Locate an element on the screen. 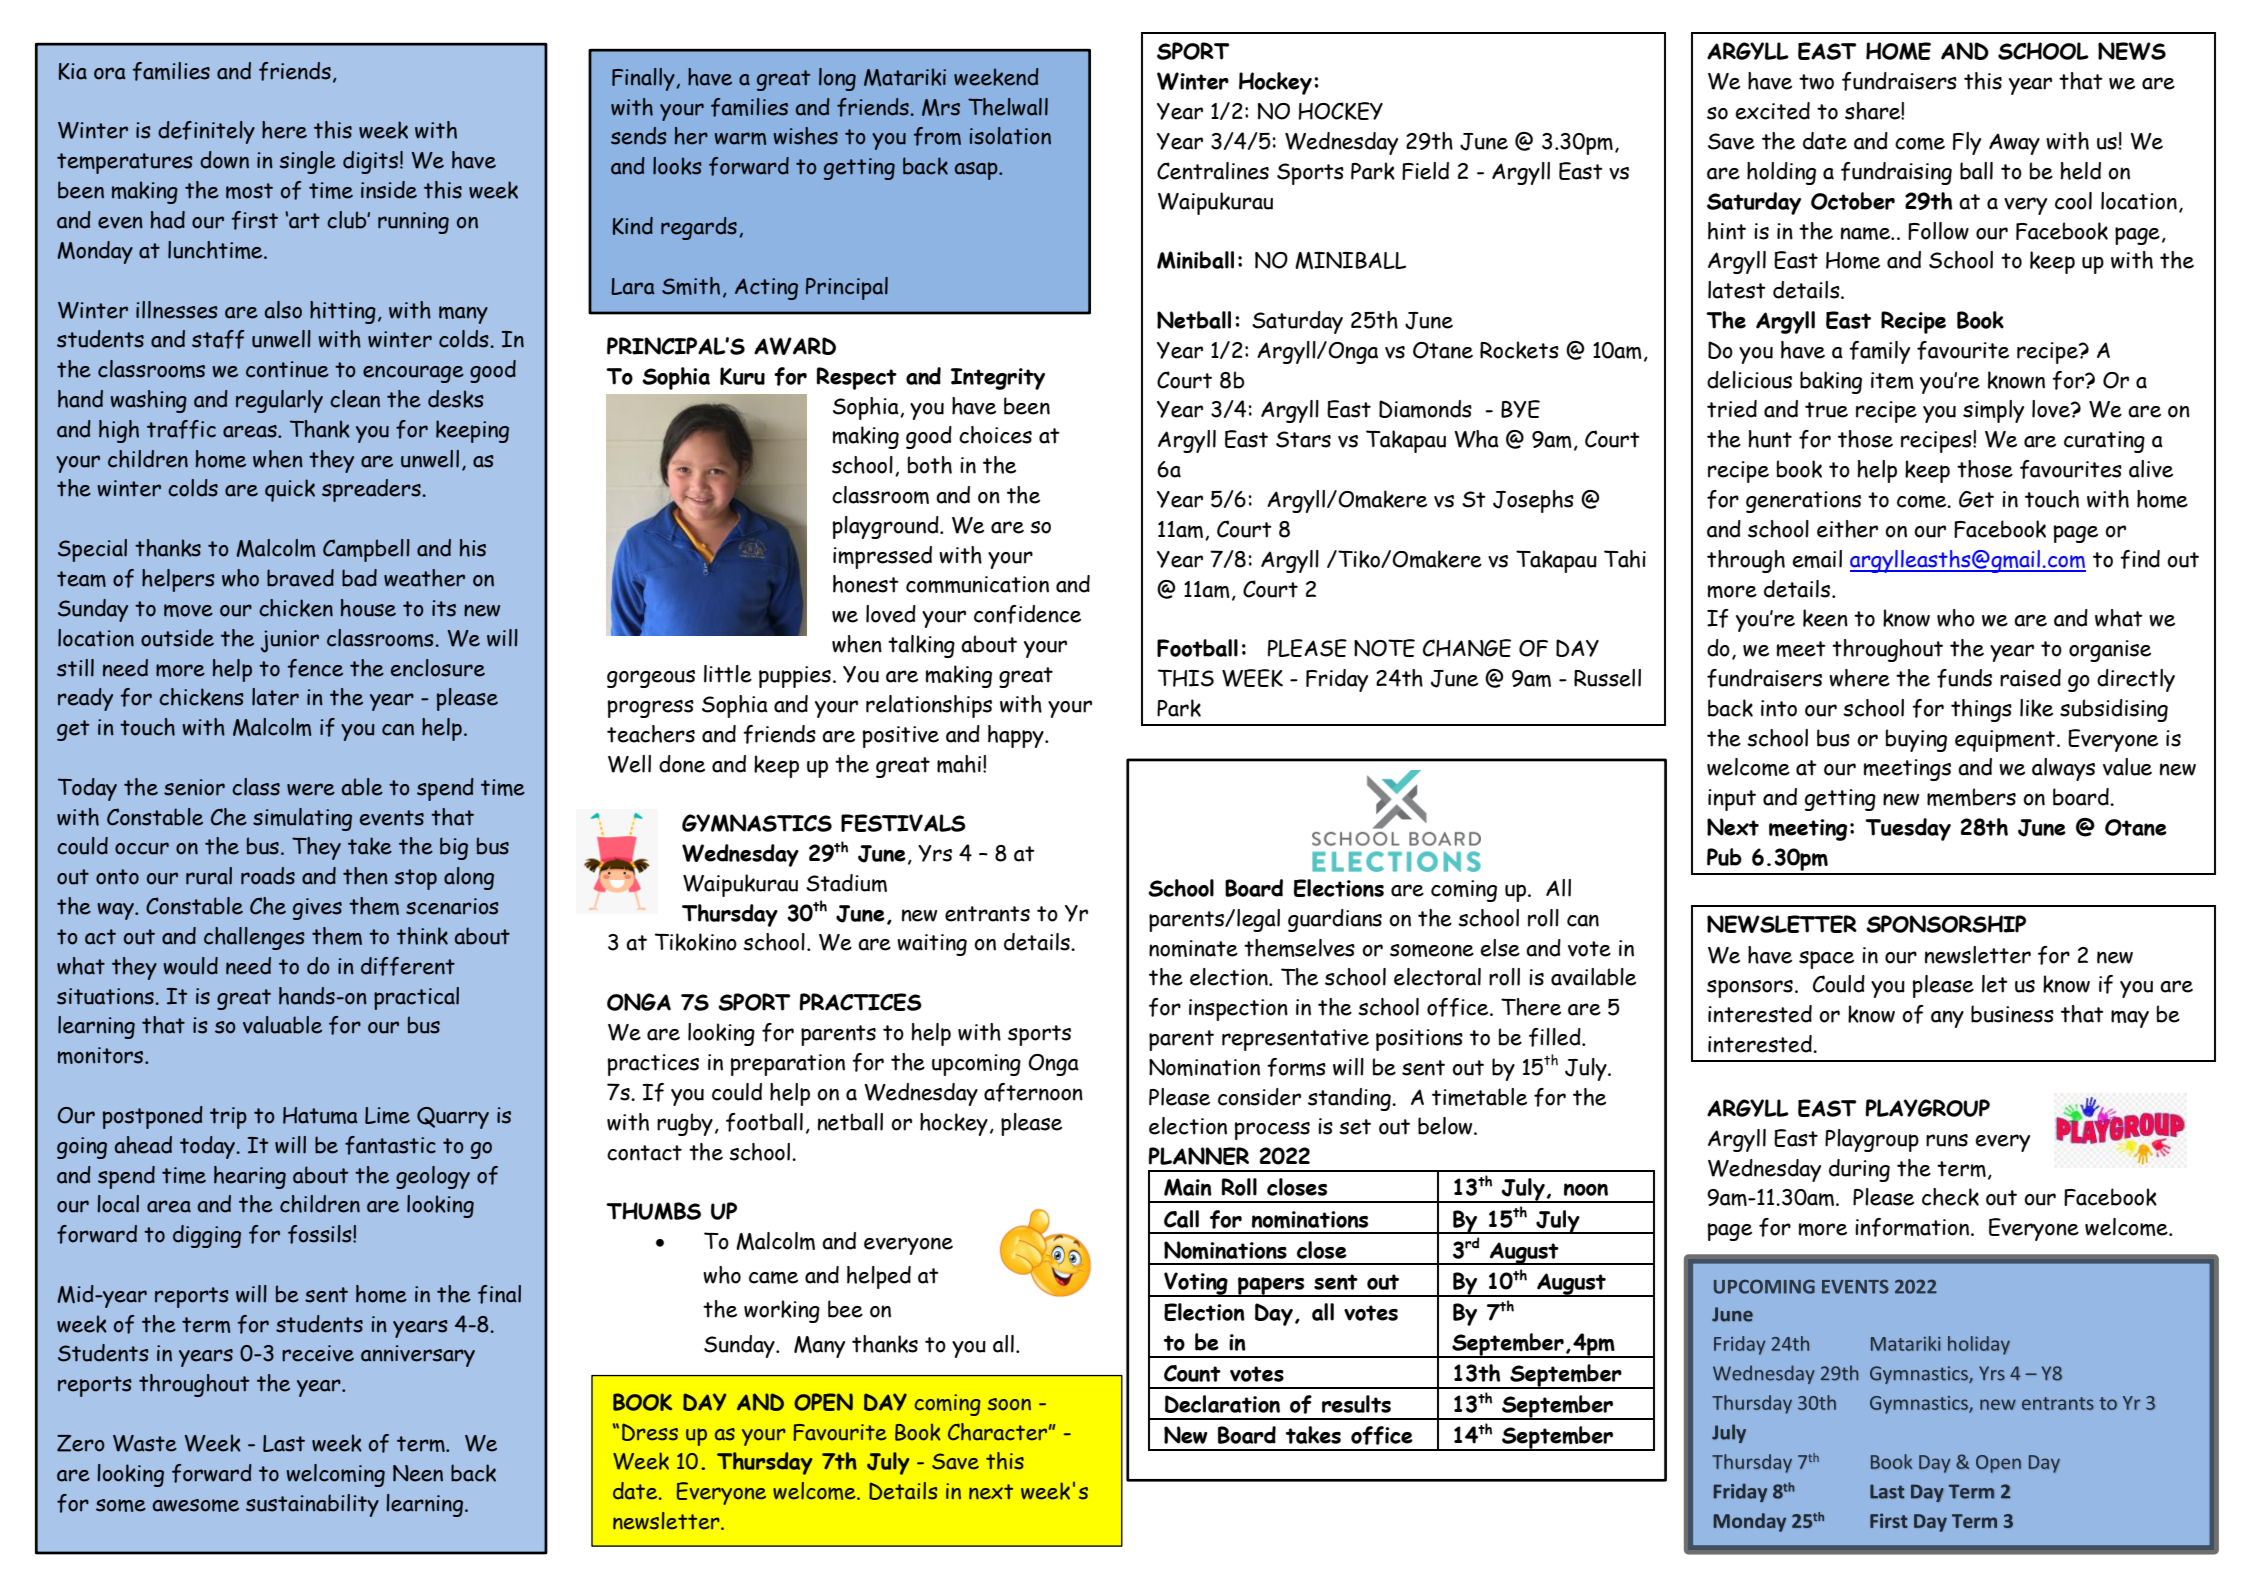  inspection is located at coordinates (1238, 1010).
